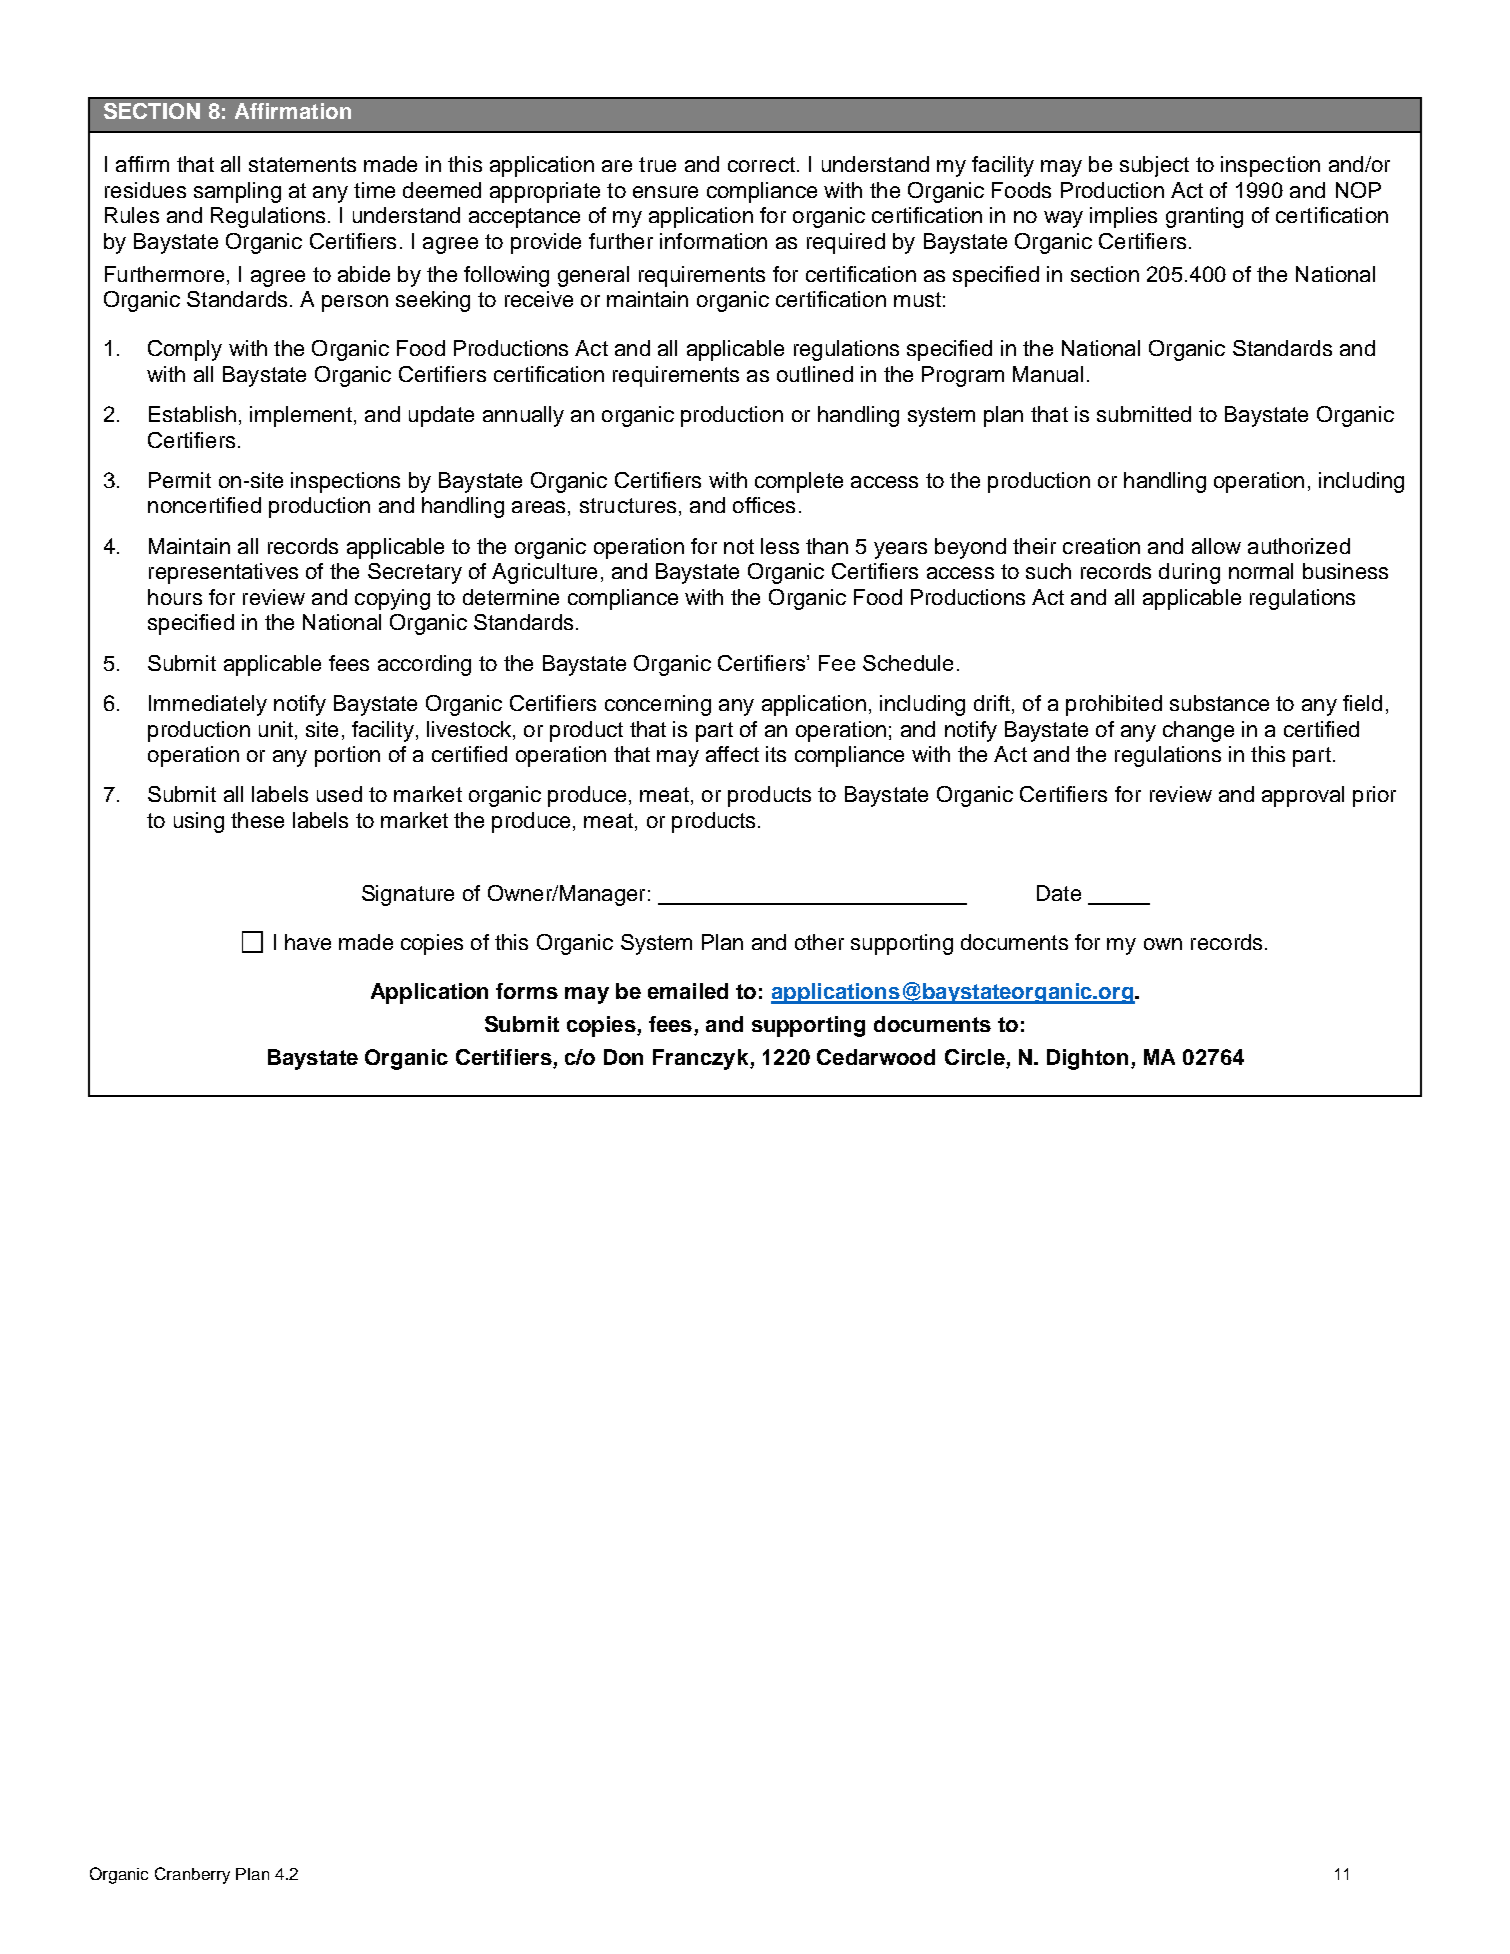 The width and height of the image is (1510, 1954). I want to click on Dighton, so click(1087, 1059).
